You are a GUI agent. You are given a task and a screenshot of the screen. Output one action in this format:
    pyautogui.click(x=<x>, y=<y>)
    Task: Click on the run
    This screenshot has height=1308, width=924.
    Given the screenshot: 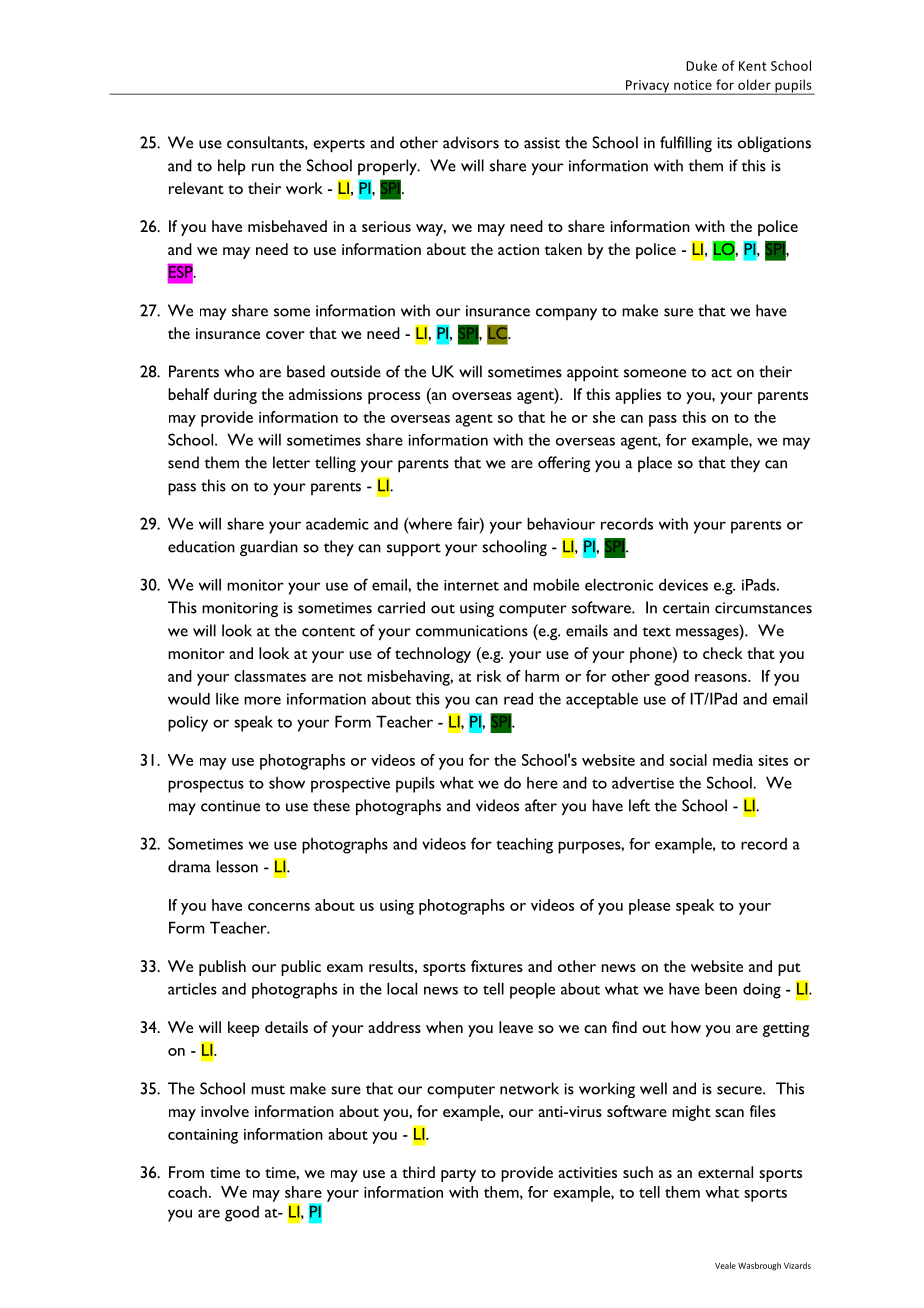 What is the action you would take?
    pyautogui.click(x=263, y=167)
